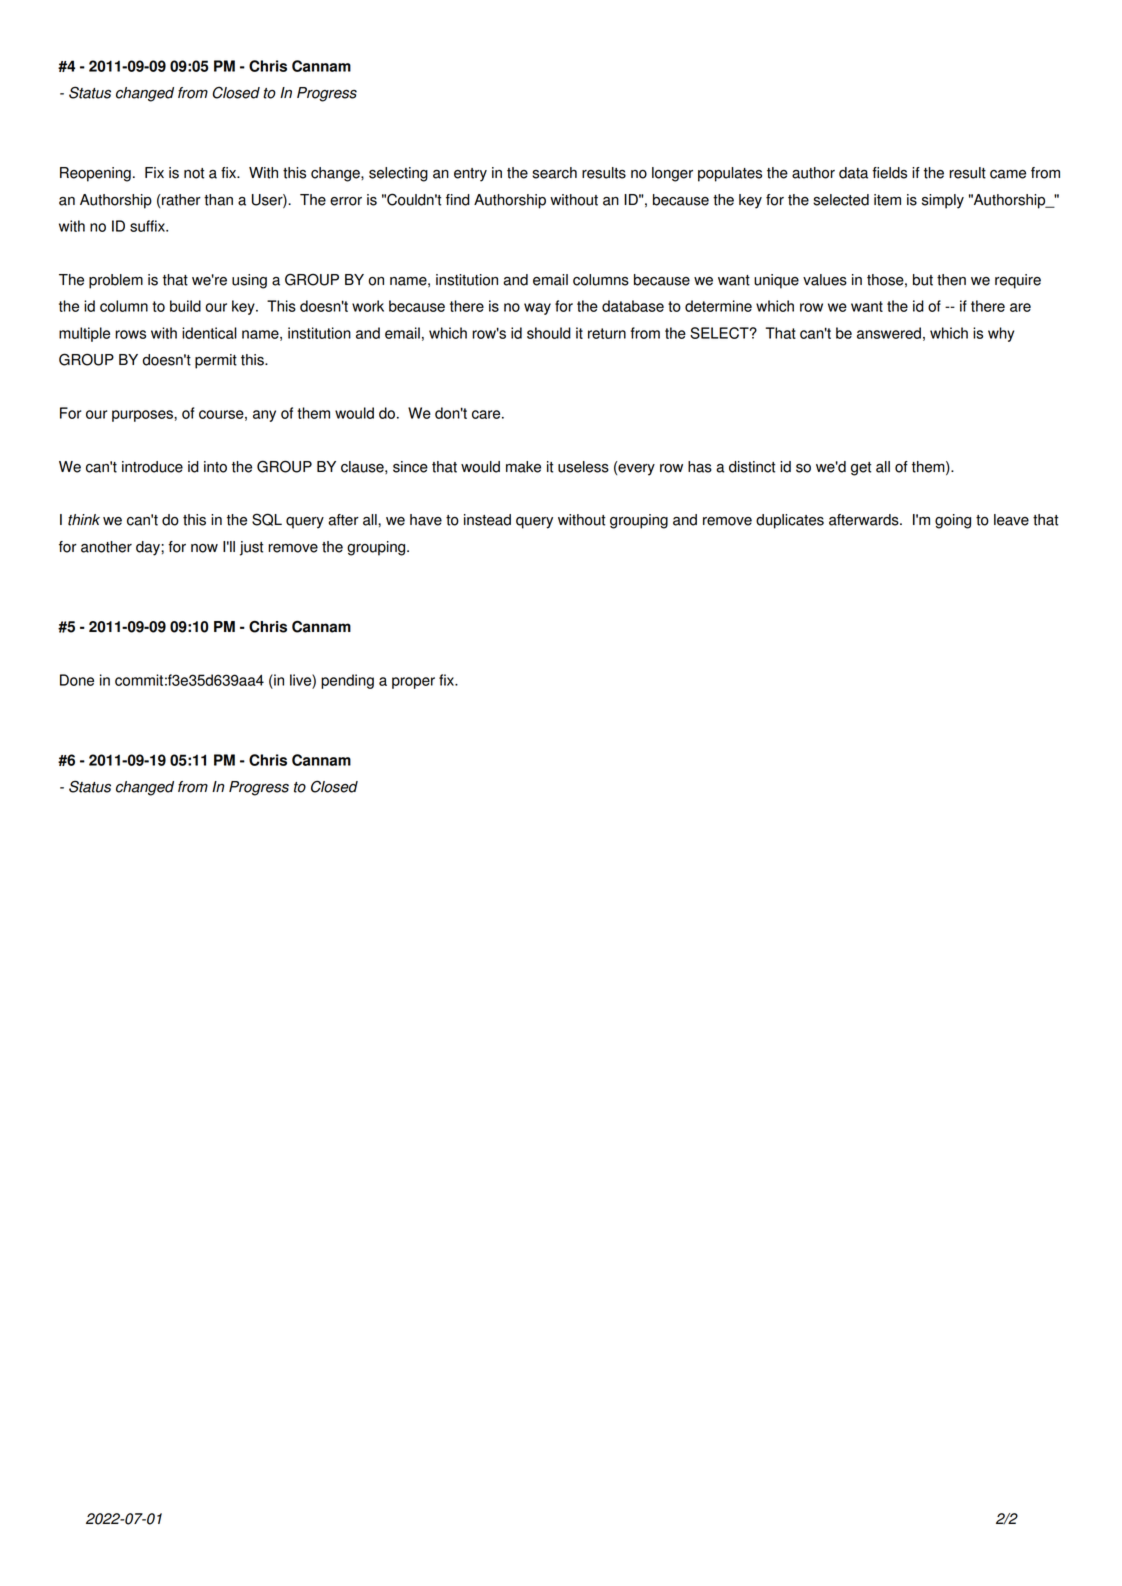 The height and width of the page is (1586, 1122). What do you see at coordinates (554, 173) in the page?
I see `search` at bounding box center [554, 173].
